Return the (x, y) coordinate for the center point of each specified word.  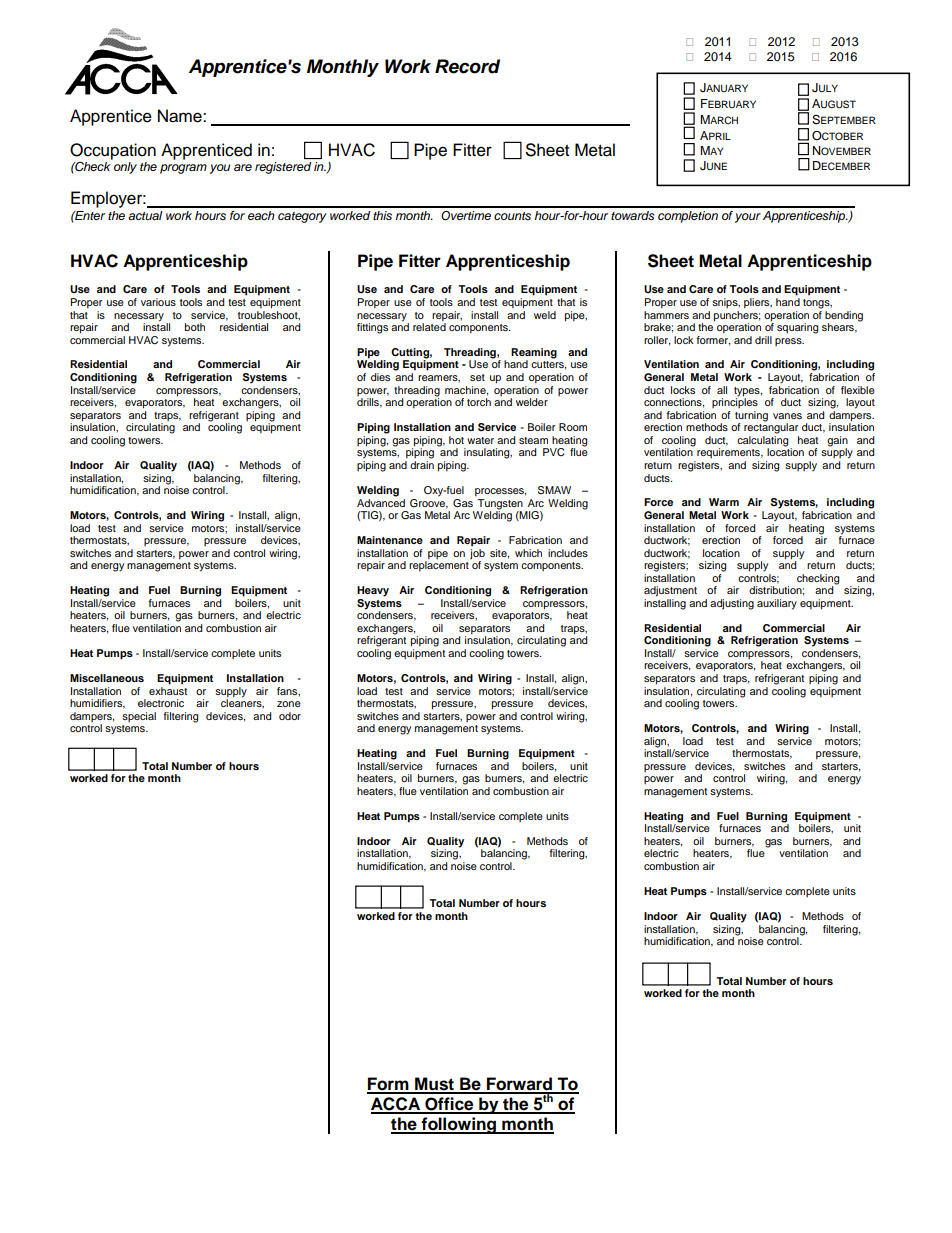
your (748, 218)
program (183, 169)
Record (467, 66)
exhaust (168, 689)
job (477, 555)
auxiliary (777, 604)
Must (434, 1085)
